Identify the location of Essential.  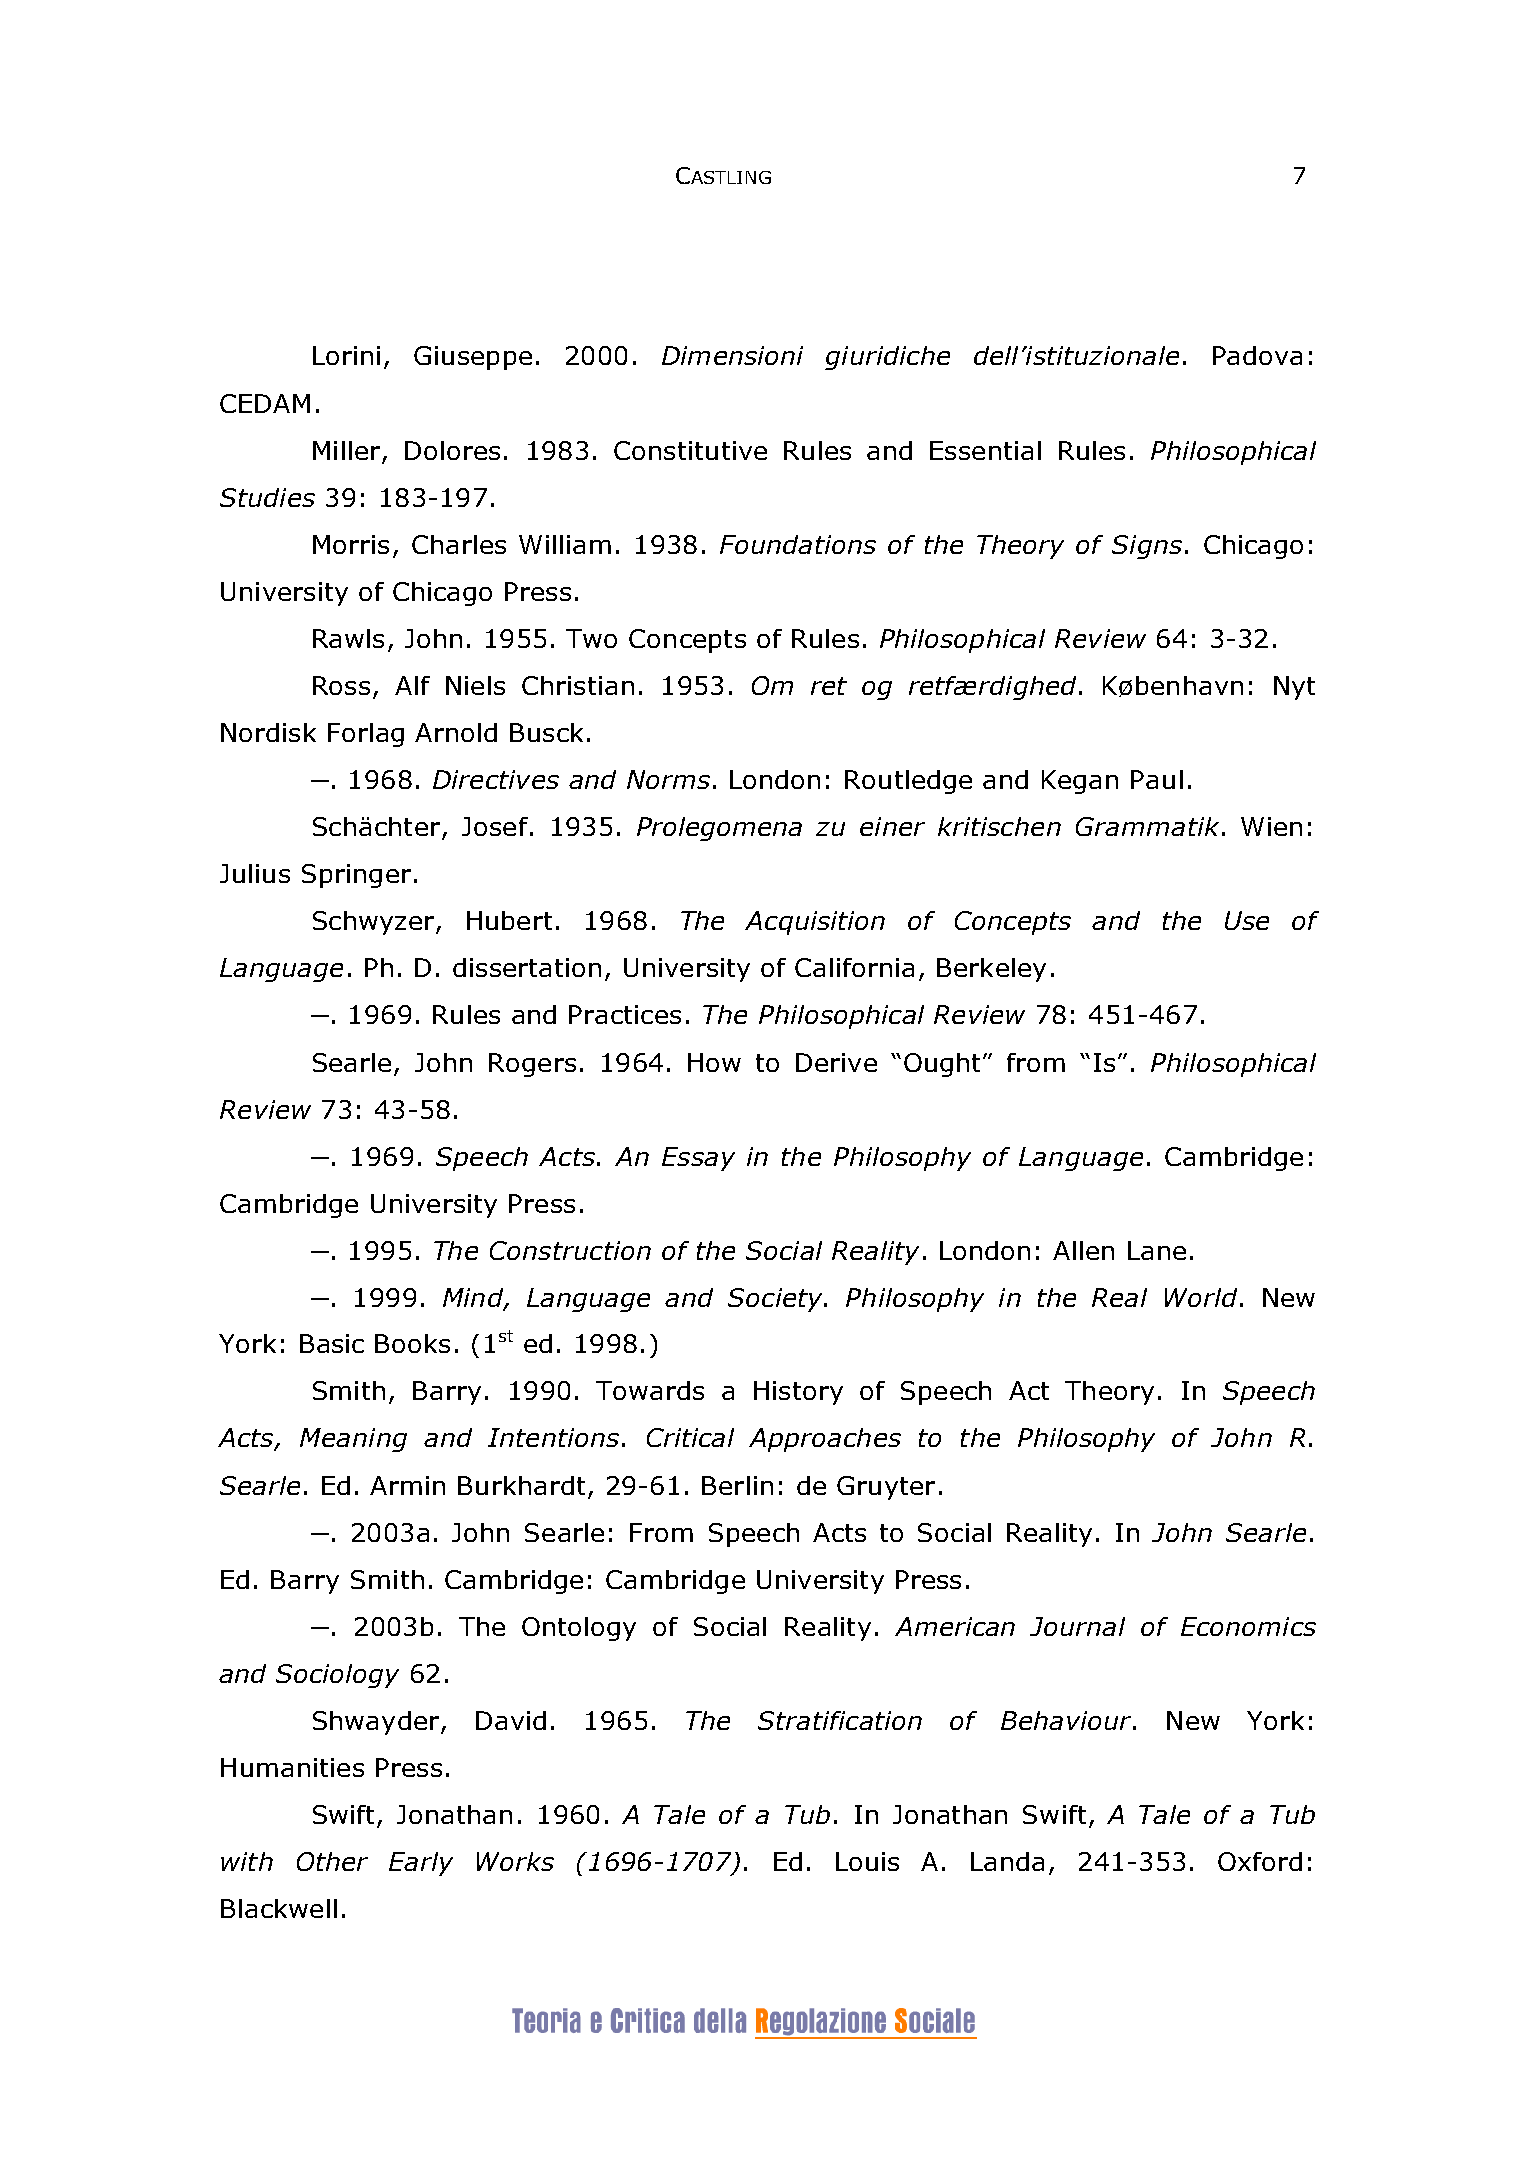
(985, 450).
